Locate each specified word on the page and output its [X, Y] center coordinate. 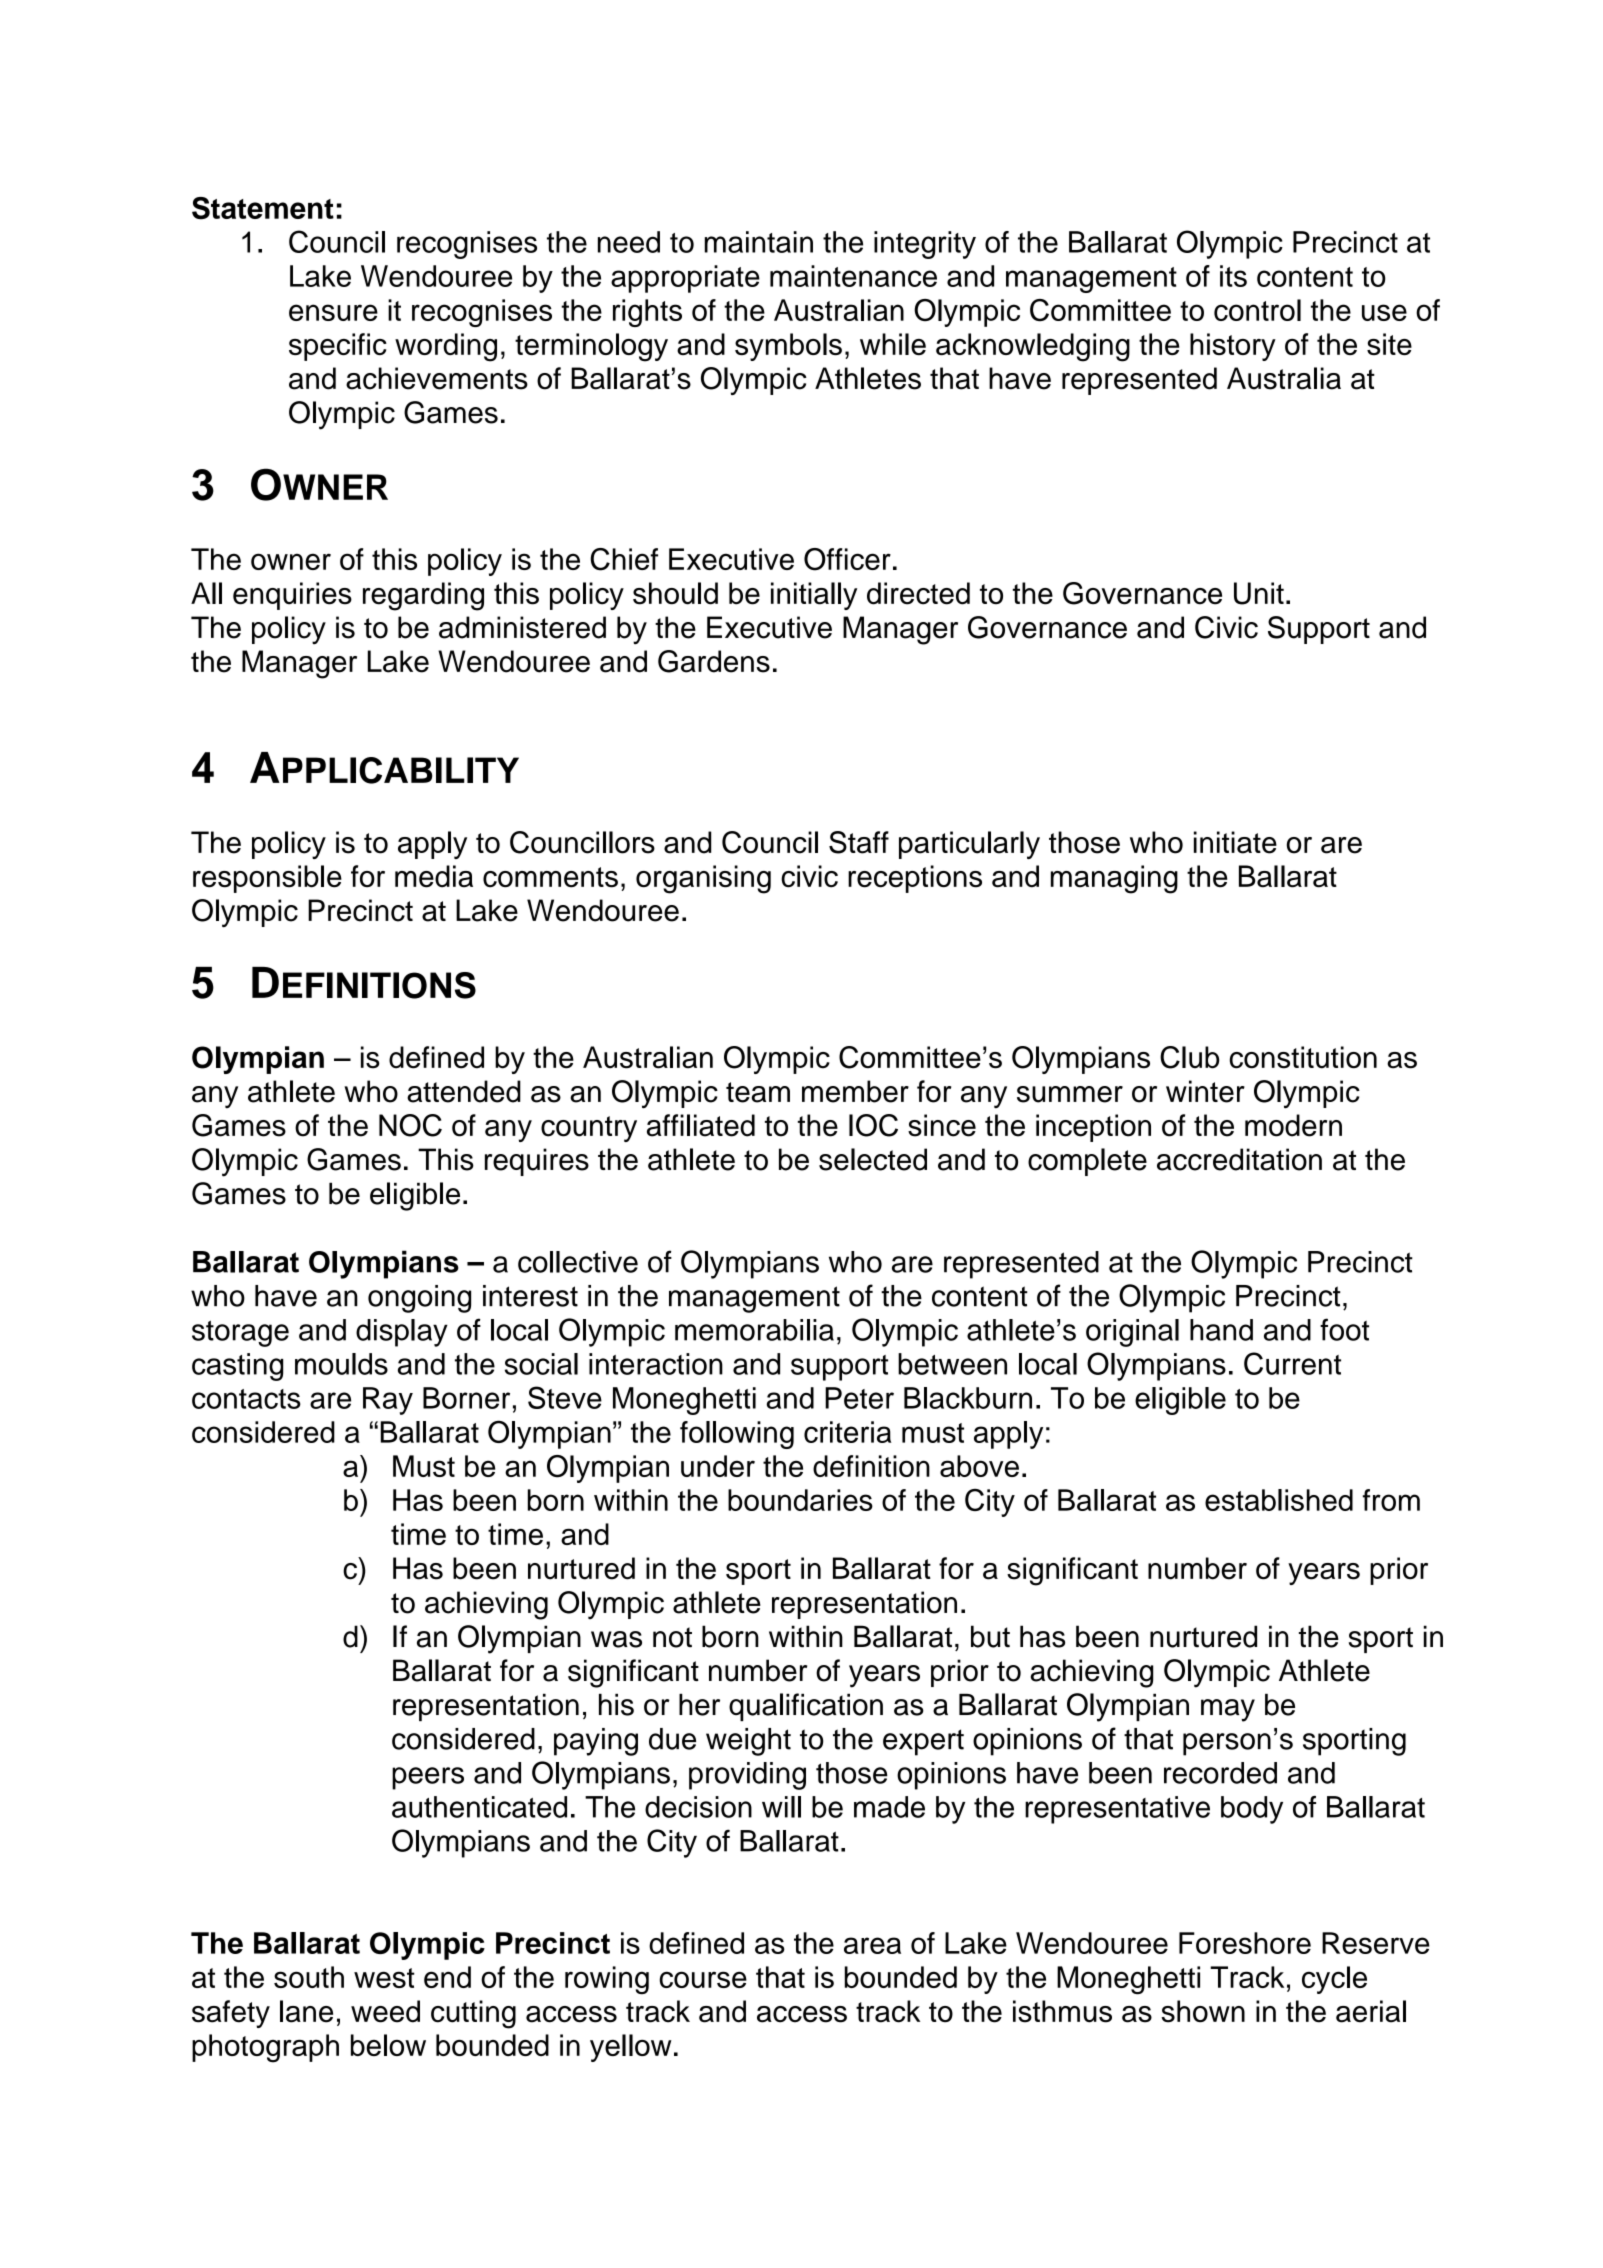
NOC [410, 1125]
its [1233, 276]
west [384, 1978]
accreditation [1239, 1159]
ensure [333, 312]
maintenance [853, 276]
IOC [873, 1125]
